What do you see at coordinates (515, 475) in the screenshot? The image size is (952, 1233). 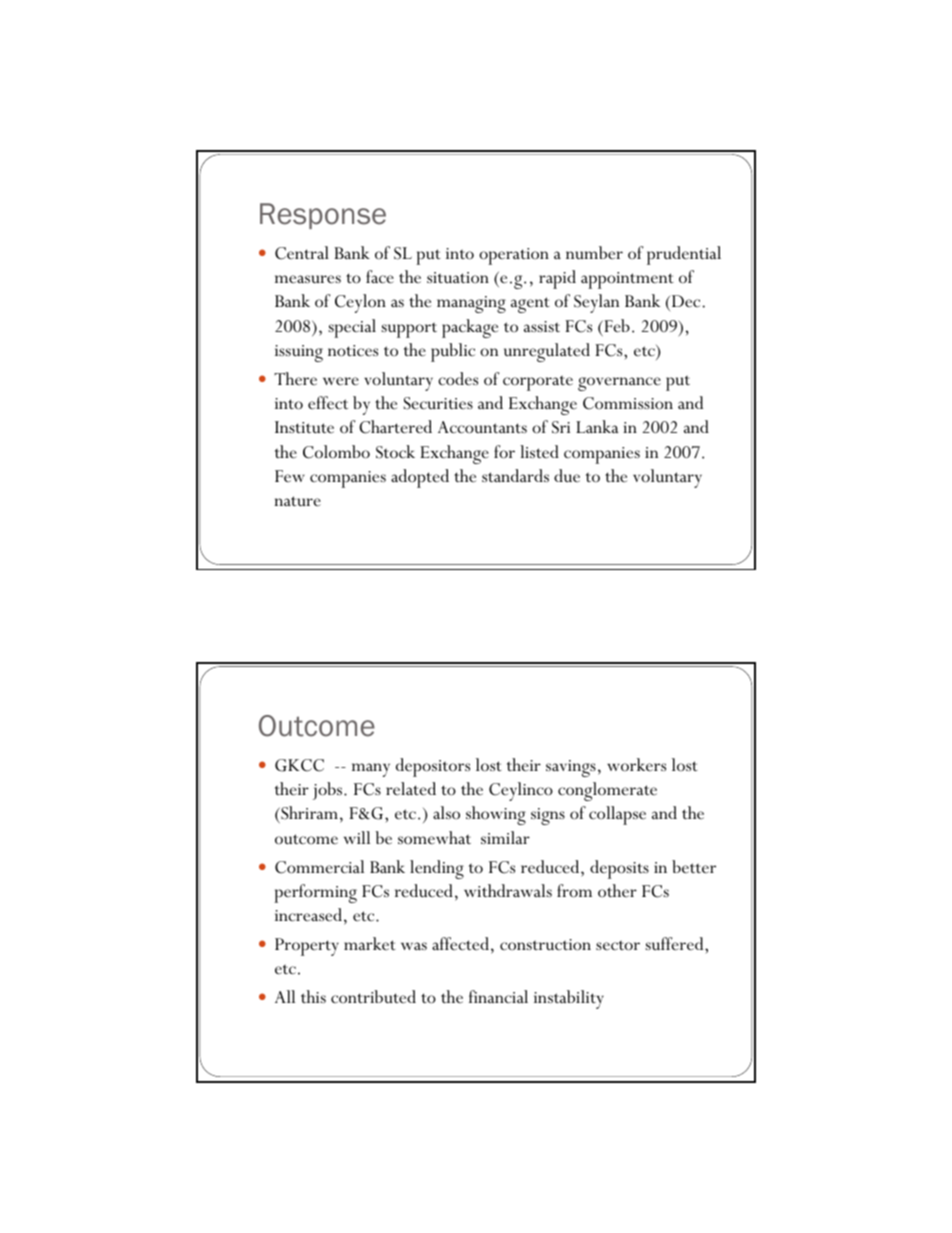 I see `standards` at bounding box center [515, 475].
